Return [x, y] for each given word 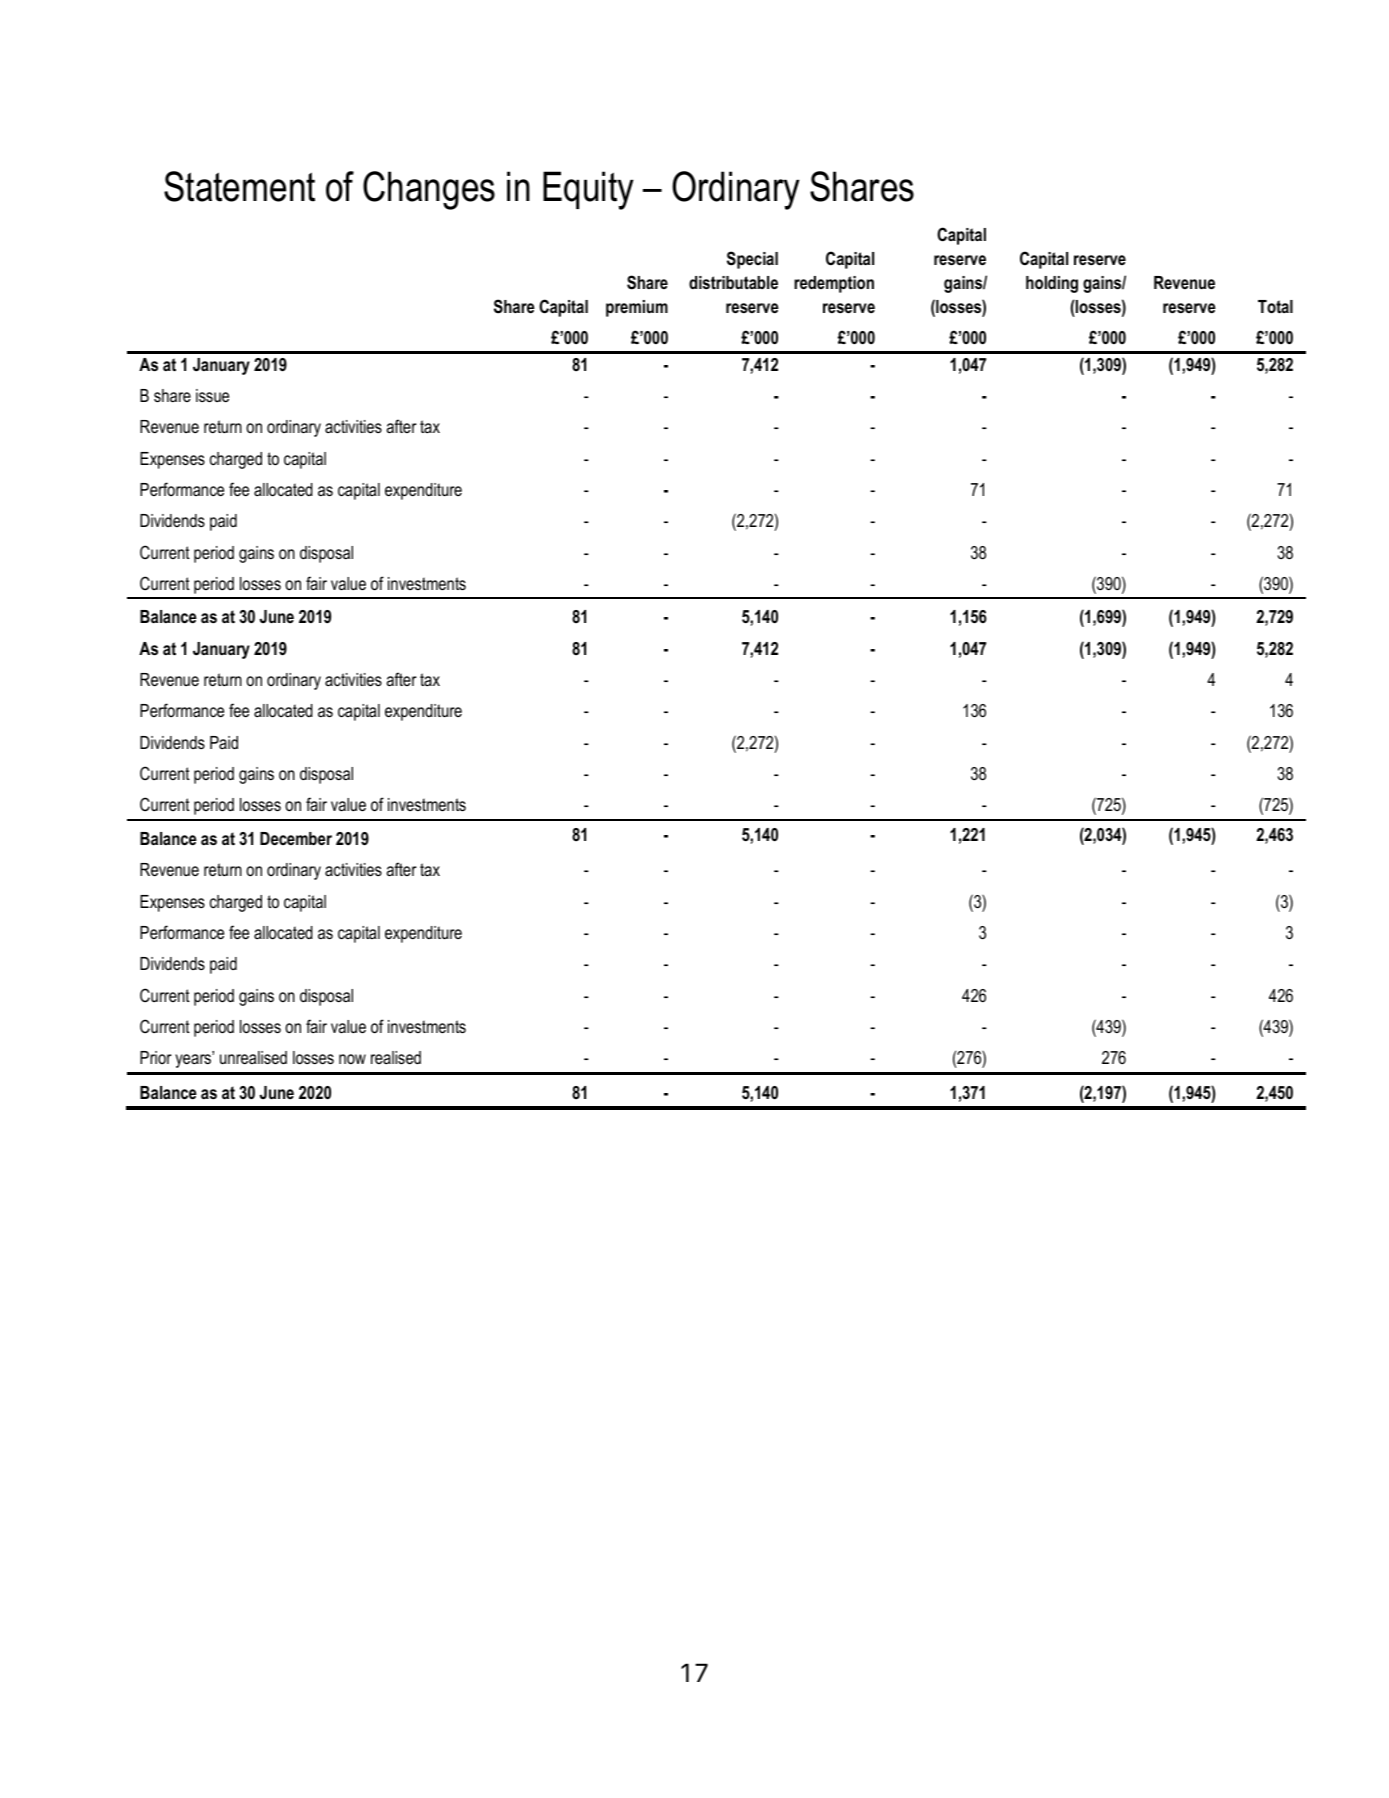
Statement [239, 186]
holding [1052, 284]
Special [752, 260]
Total [1275, 306]
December [296, 838]
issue [212, 395]
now [352, 1059]
